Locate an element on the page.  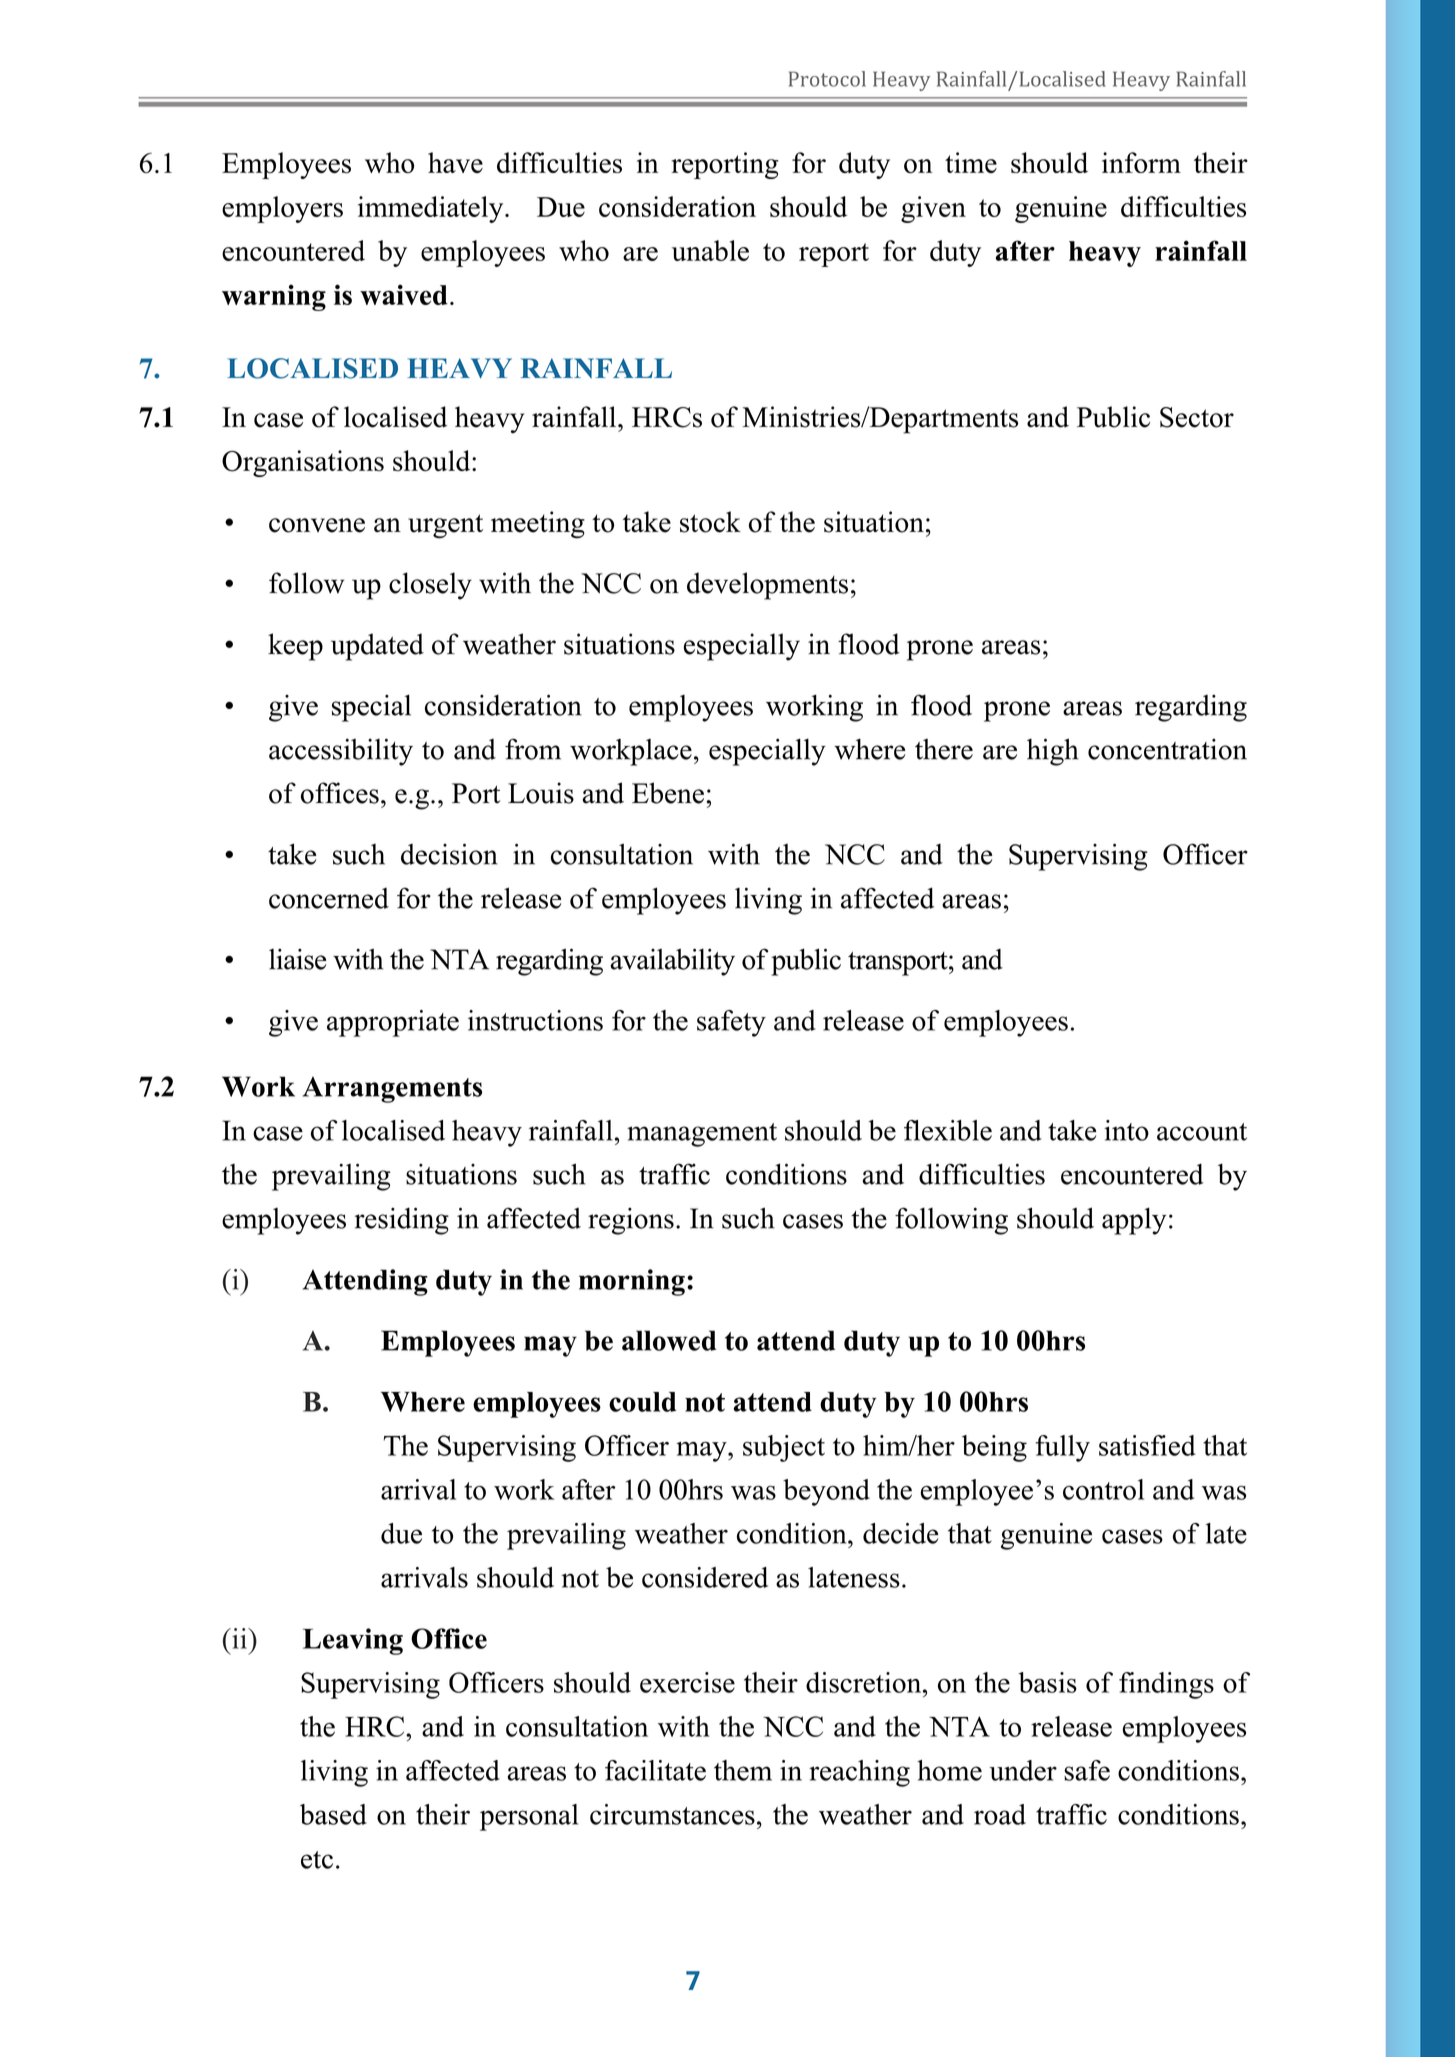
immediately is located at coordinates (432, 209).
